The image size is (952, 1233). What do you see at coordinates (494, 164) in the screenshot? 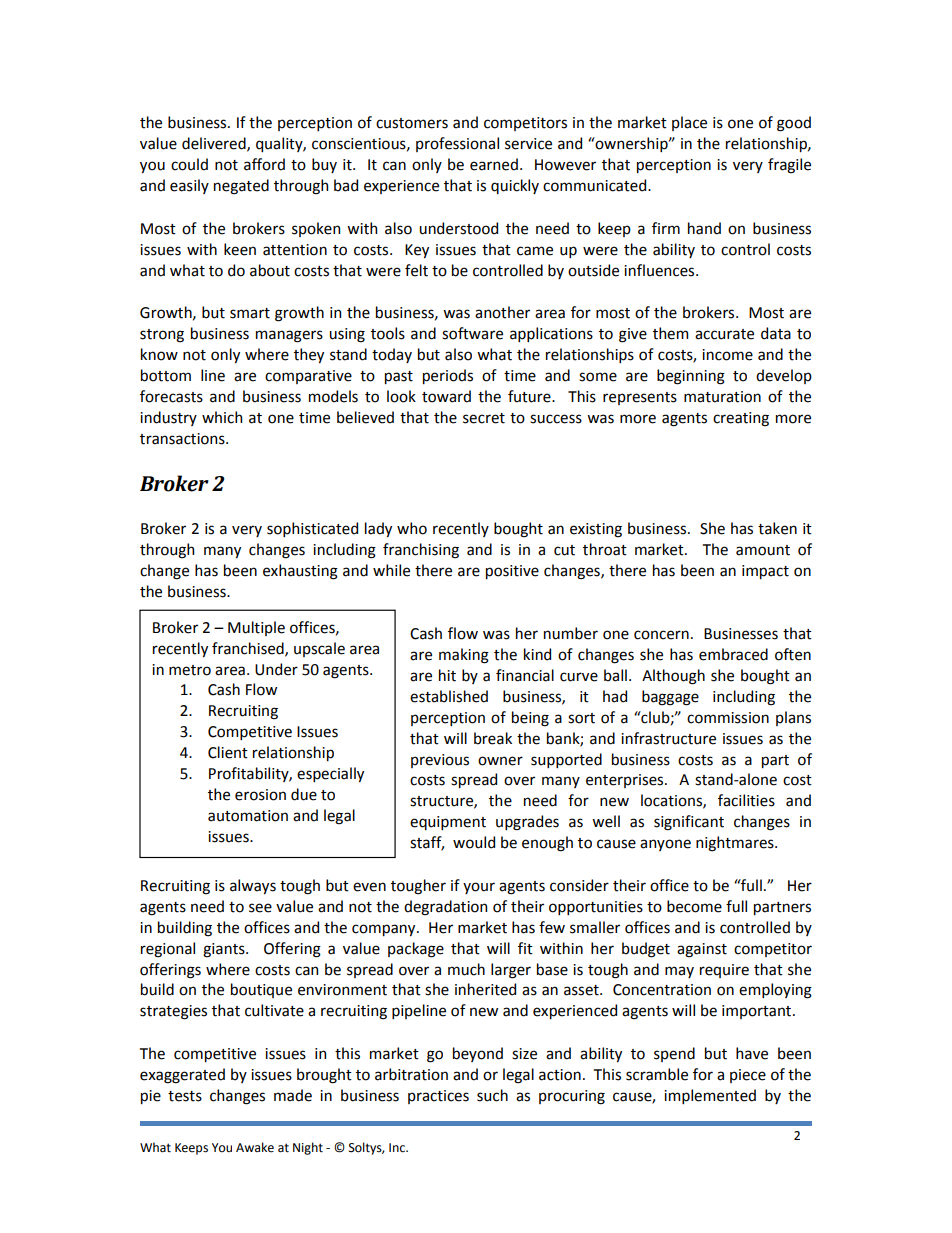
I see `earned` at bounding box center [494, 164].
